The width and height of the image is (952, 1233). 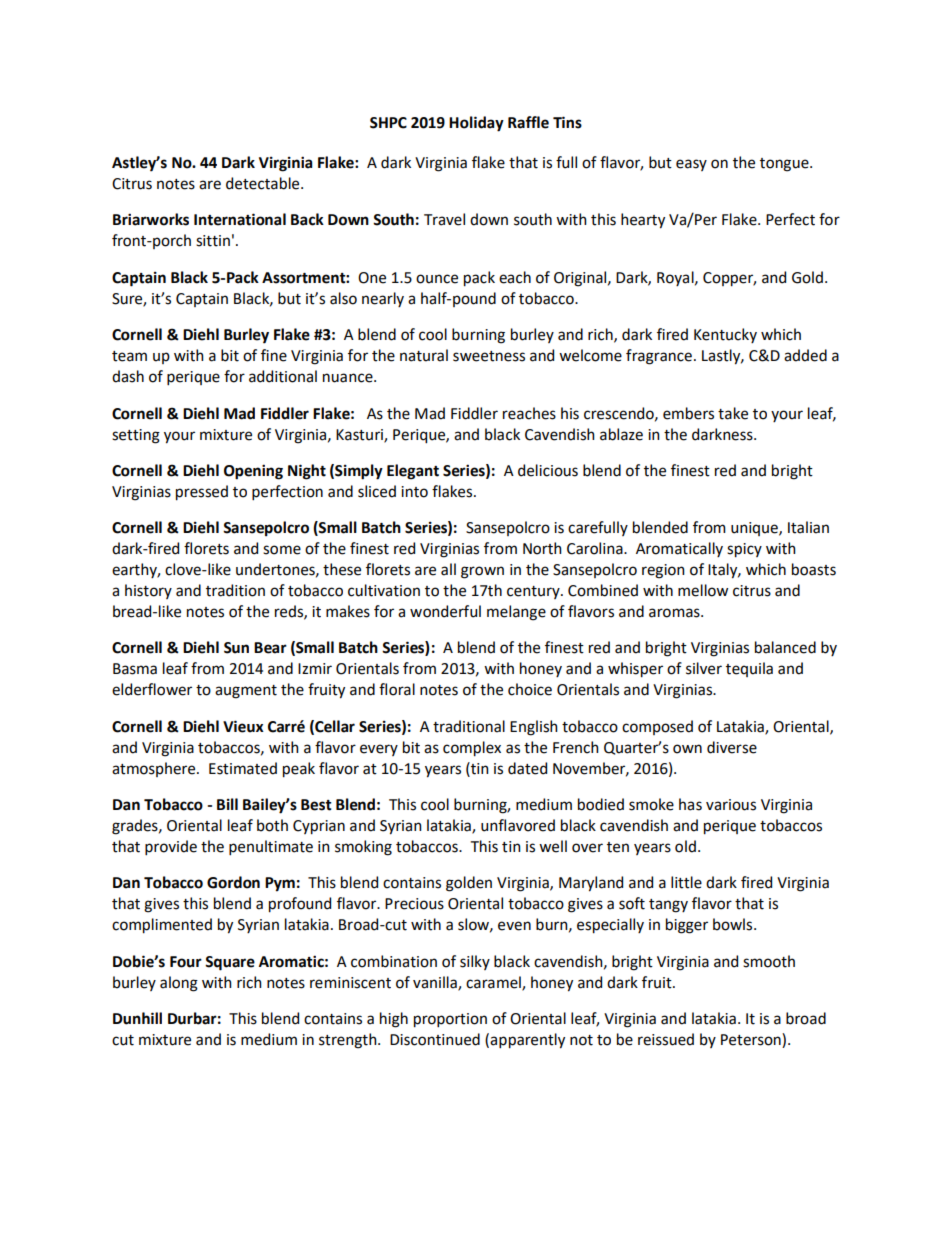 What do you see at coordinates (450, 1020) in the image?
I see `proportion` at bounding box center [450, 1020].
